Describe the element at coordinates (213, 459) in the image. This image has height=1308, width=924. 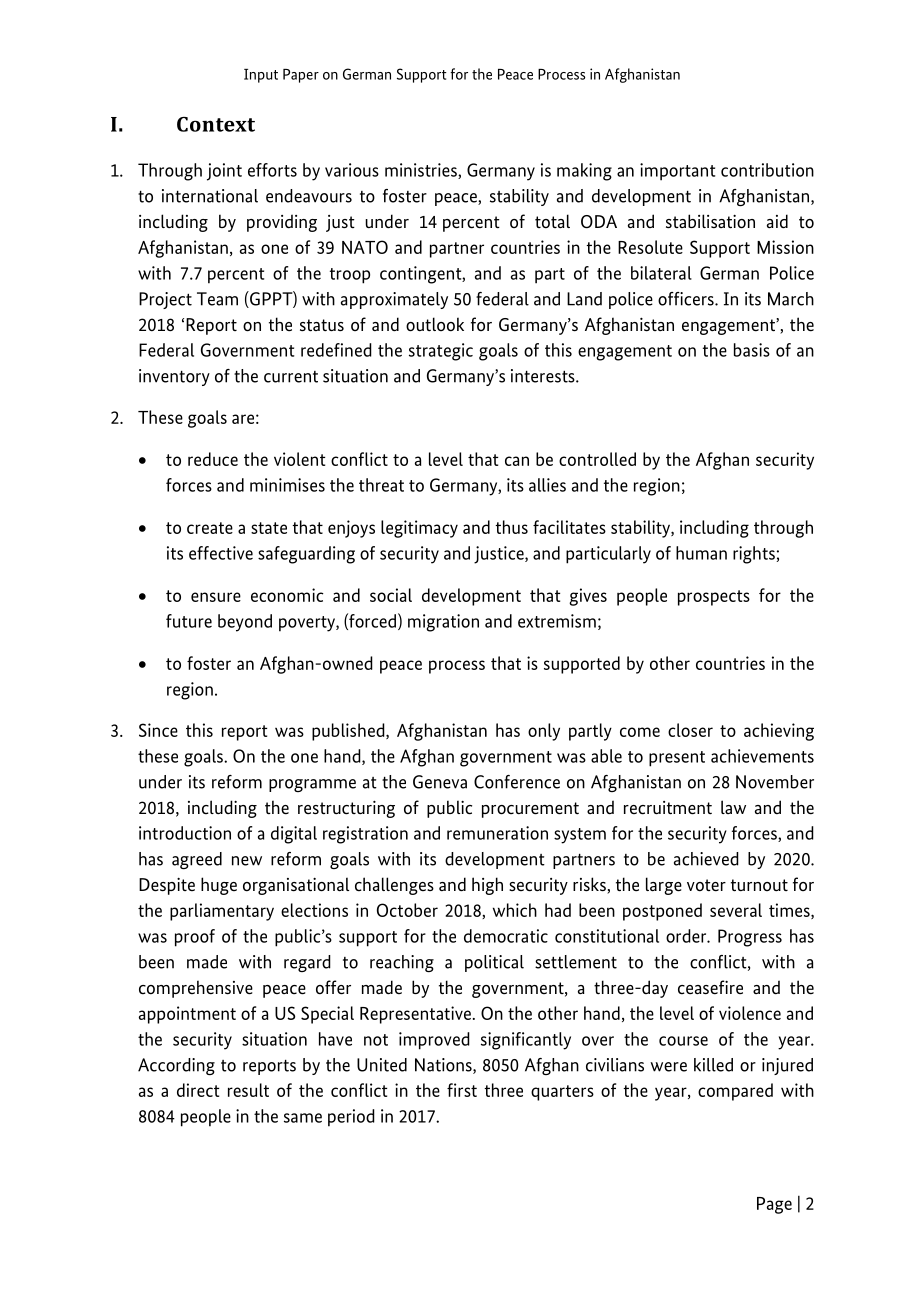
I see `reduce` at that location.
